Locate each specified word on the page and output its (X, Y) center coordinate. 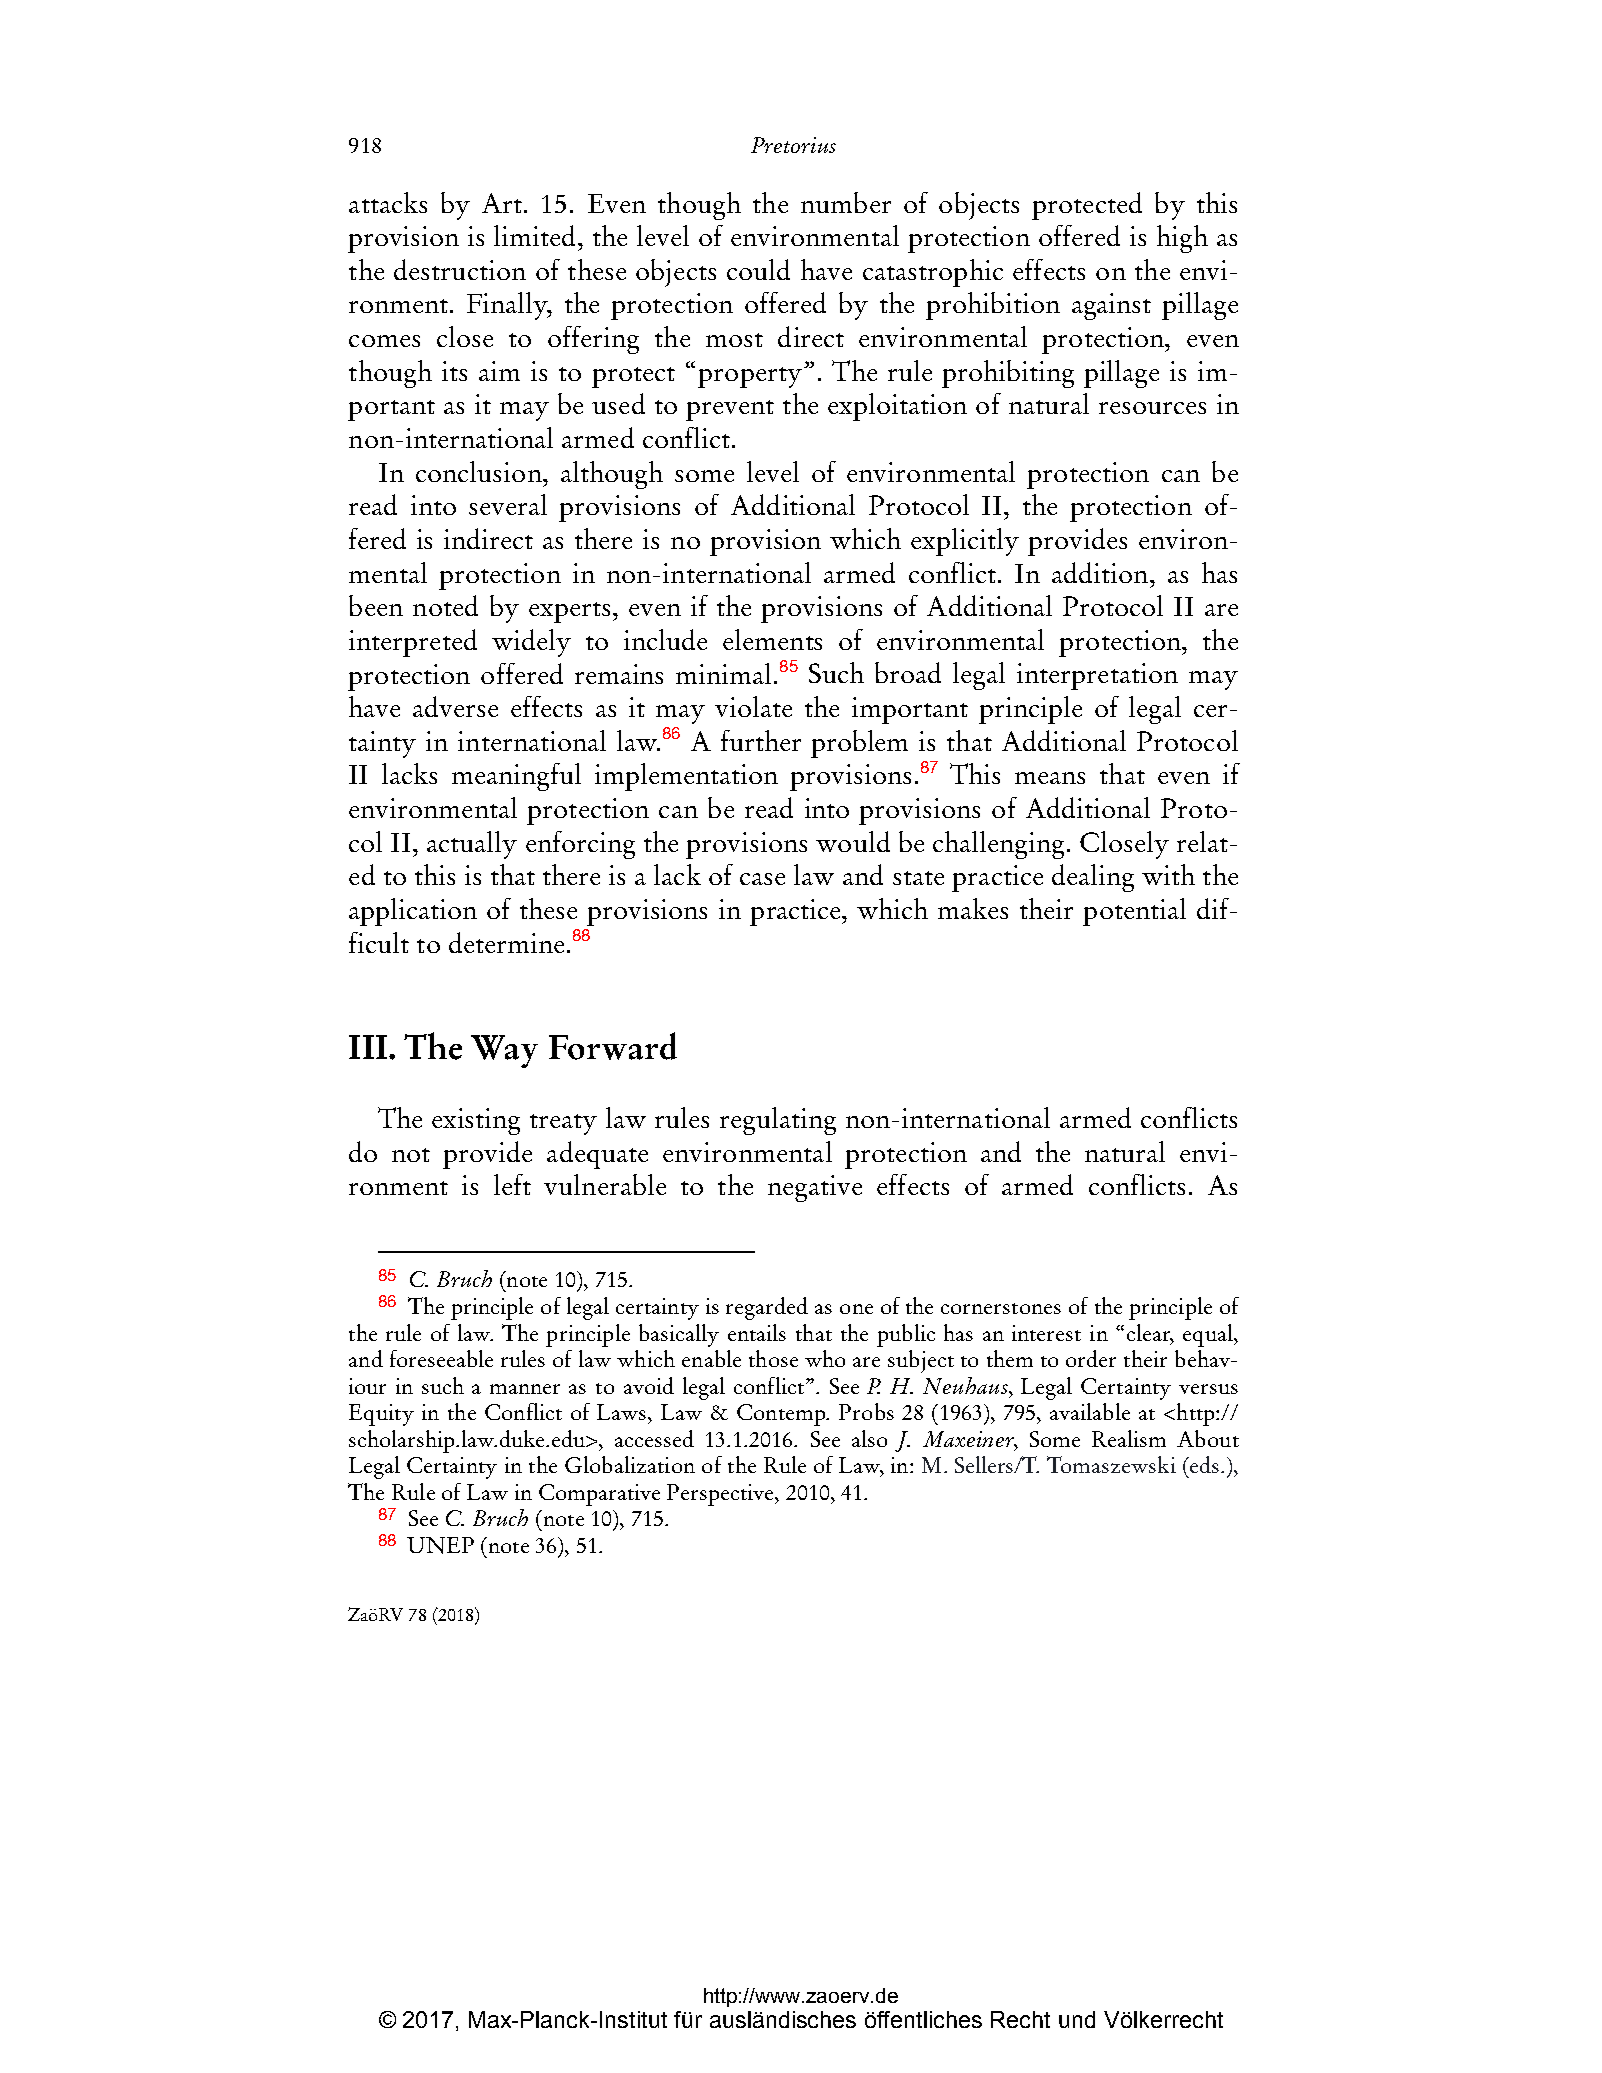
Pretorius (793, 145)
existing (476, 1121)
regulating (778, 1121)
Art (503, 203)
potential (1134, 912)
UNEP (440, 1545)
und (1077, 2019)
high (1182, 239)
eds (1203, 1464)
